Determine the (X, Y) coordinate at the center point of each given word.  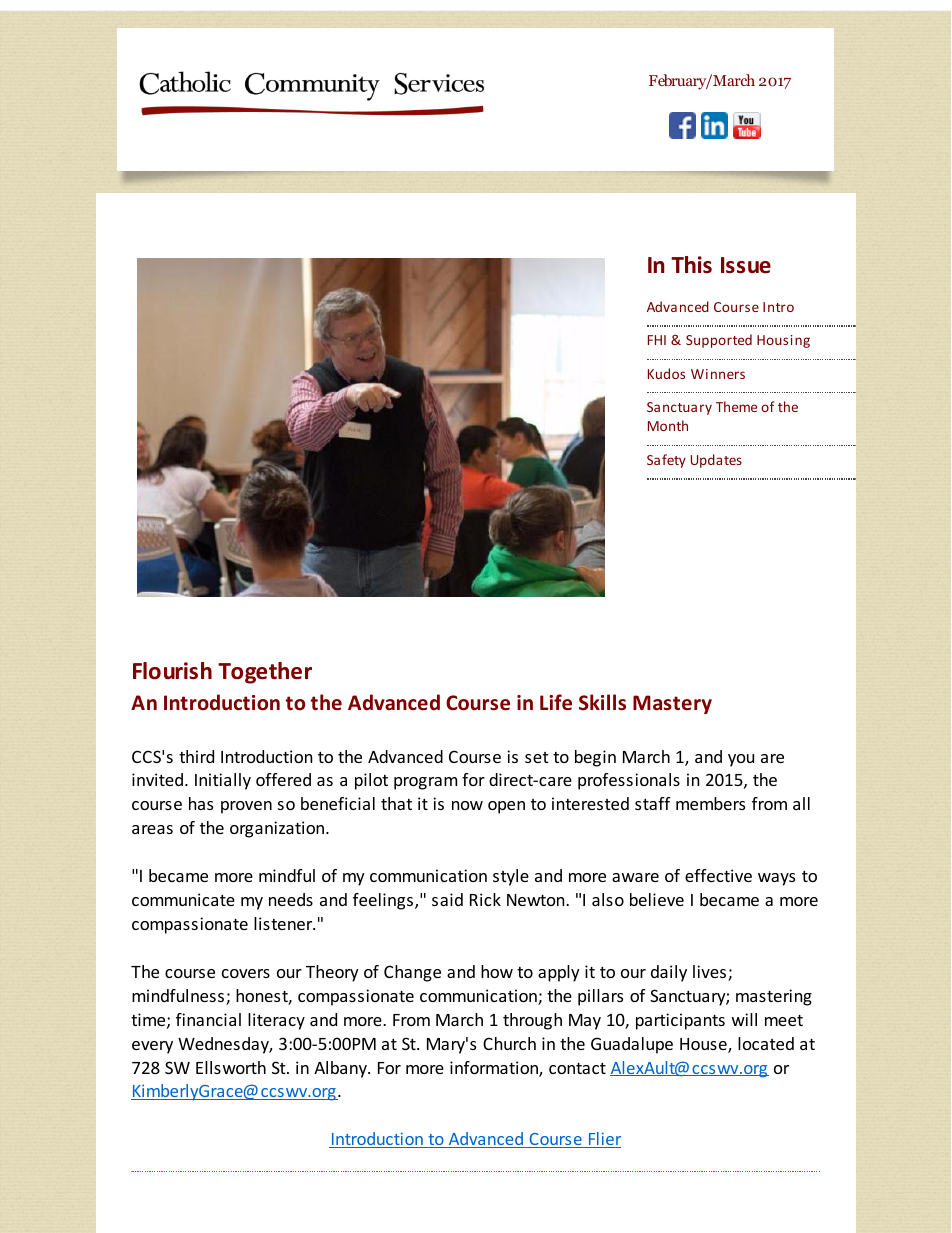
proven (246, 807)
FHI (657, 340)
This (691, 265)
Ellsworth (231, 1067)
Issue (746, 265)
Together (265, 673)
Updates (716, 461)
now (467, 805)
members (710, 803)
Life (556, 702)
